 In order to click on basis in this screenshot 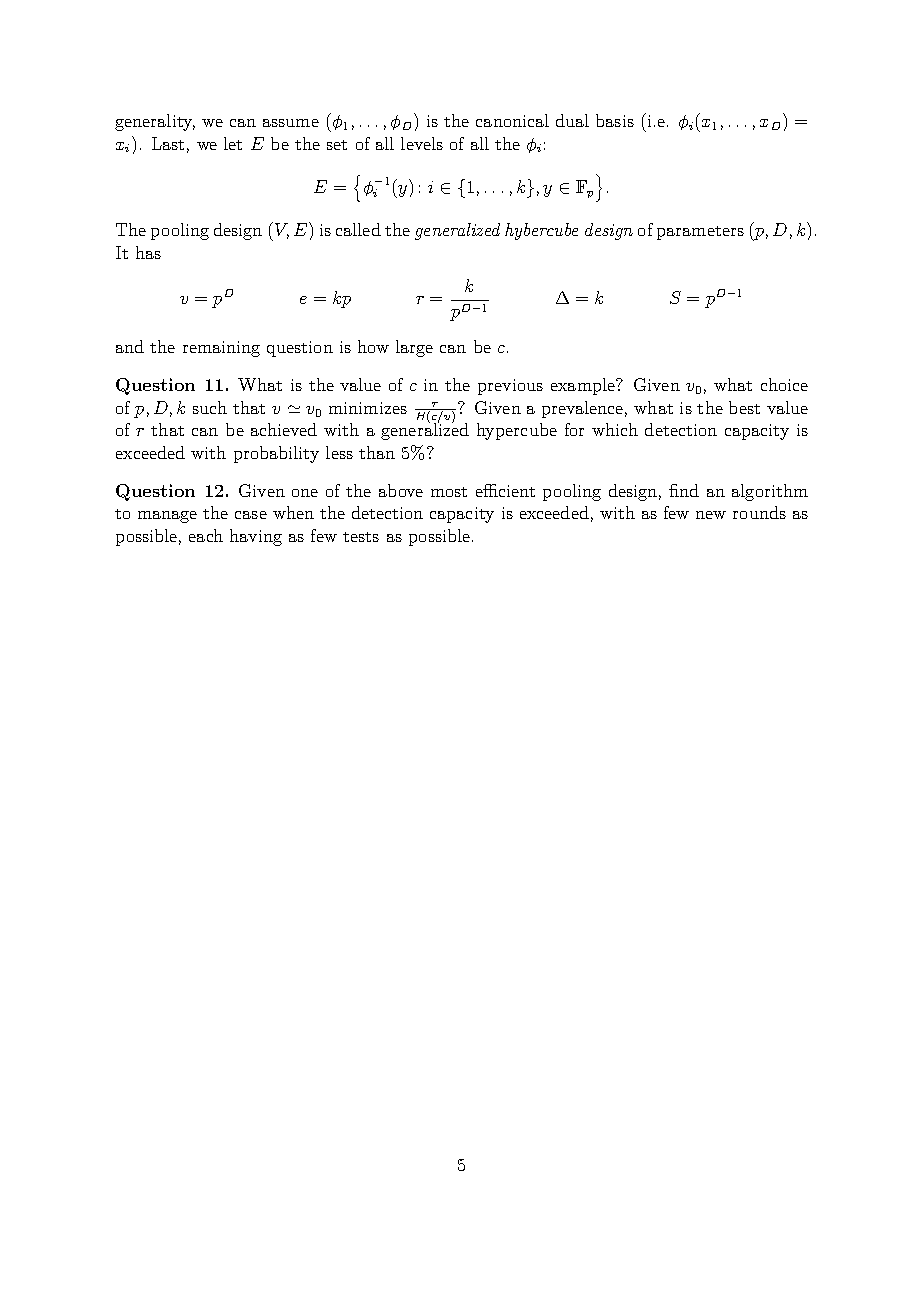, I will do `click(615, 120)`.
